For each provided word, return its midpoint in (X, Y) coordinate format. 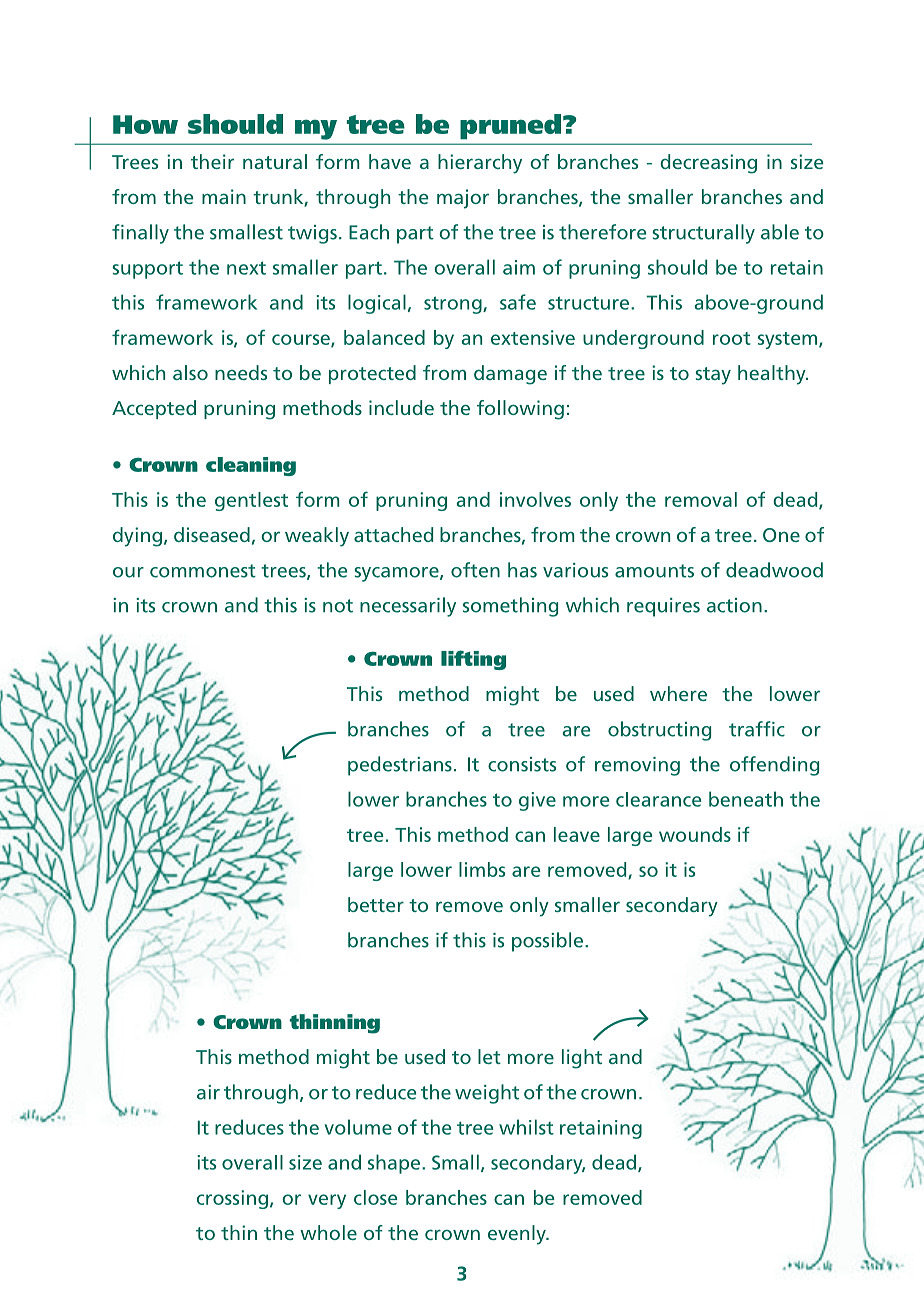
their (212, 161)
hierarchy (480, 164)
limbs (482, 869)
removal (701, 499)
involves (535, 499)
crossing (232, 1199)
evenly (518, 1235)
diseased (212, 534)
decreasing (708, 164)
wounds (695, 834)
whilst (526, 1127)
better (376, 904)
